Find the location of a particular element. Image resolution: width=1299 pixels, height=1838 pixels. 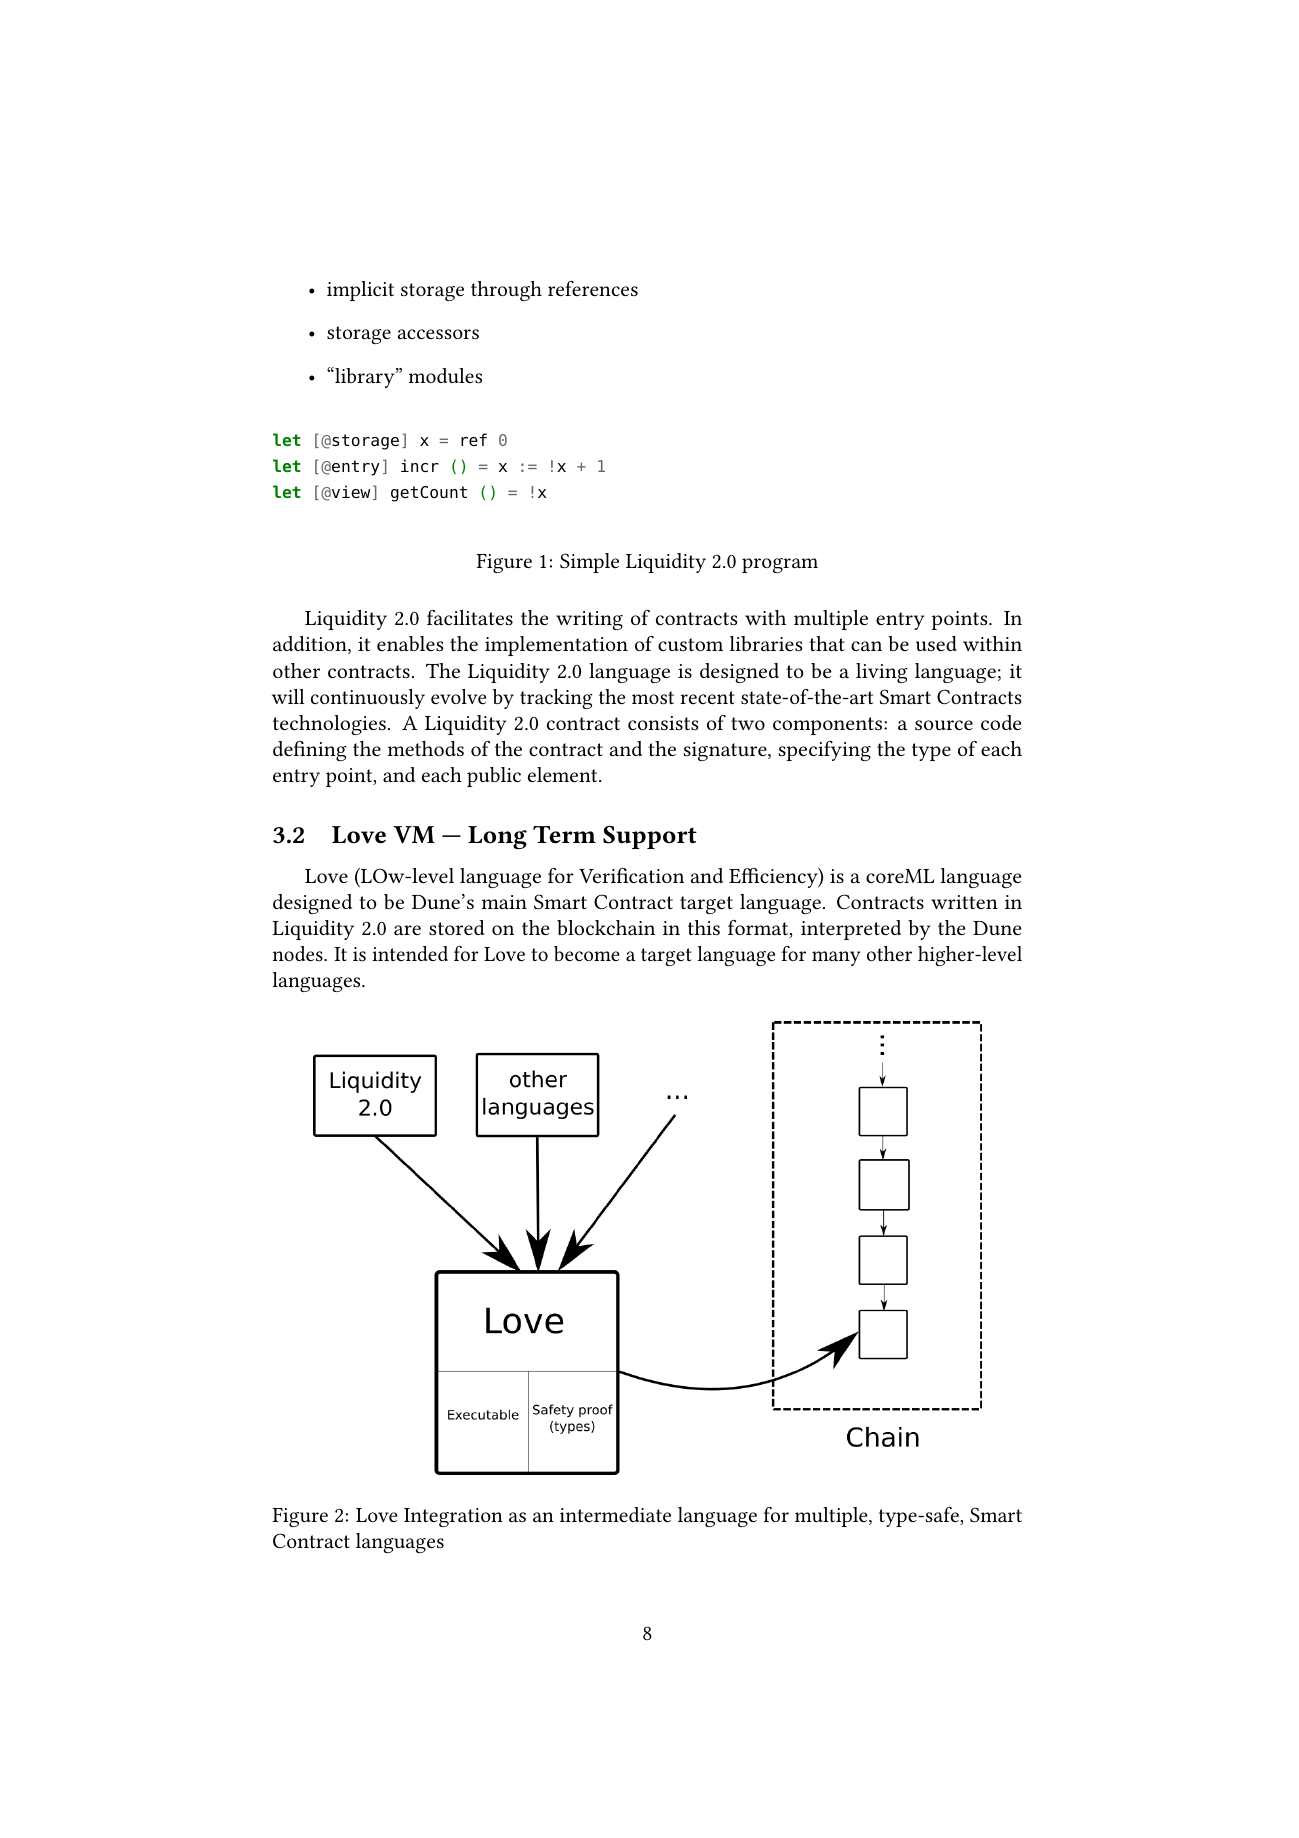

blockchain is located at coordinates (606, 927).
